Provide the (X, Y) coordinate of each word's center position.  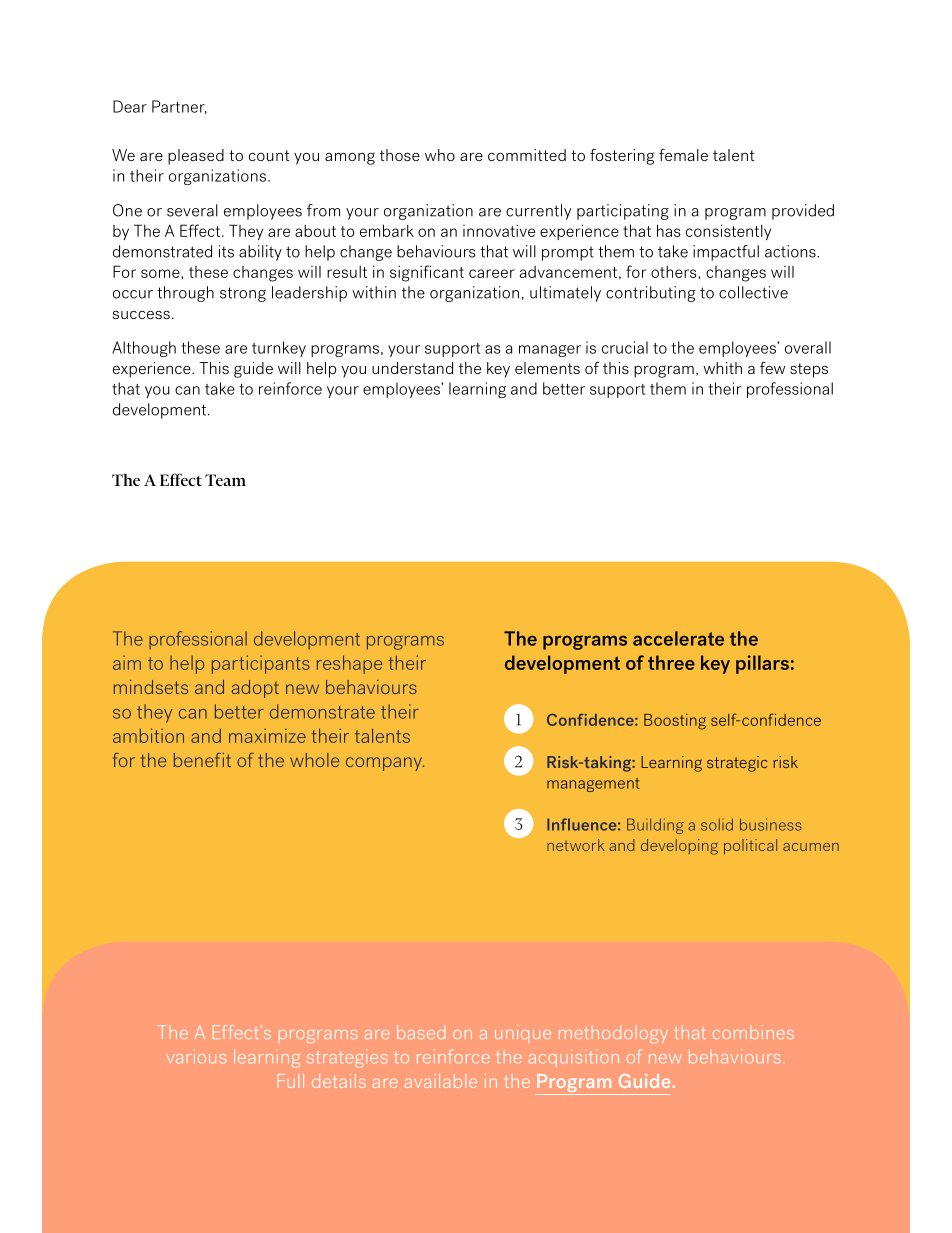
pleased (196, 157)
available (441, 1081)
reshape (349, 665)
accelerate (678, 638)
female (683, 155)
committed (527, 155)
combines (753, 1032)
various (196, 1056)
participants (261, 664)
